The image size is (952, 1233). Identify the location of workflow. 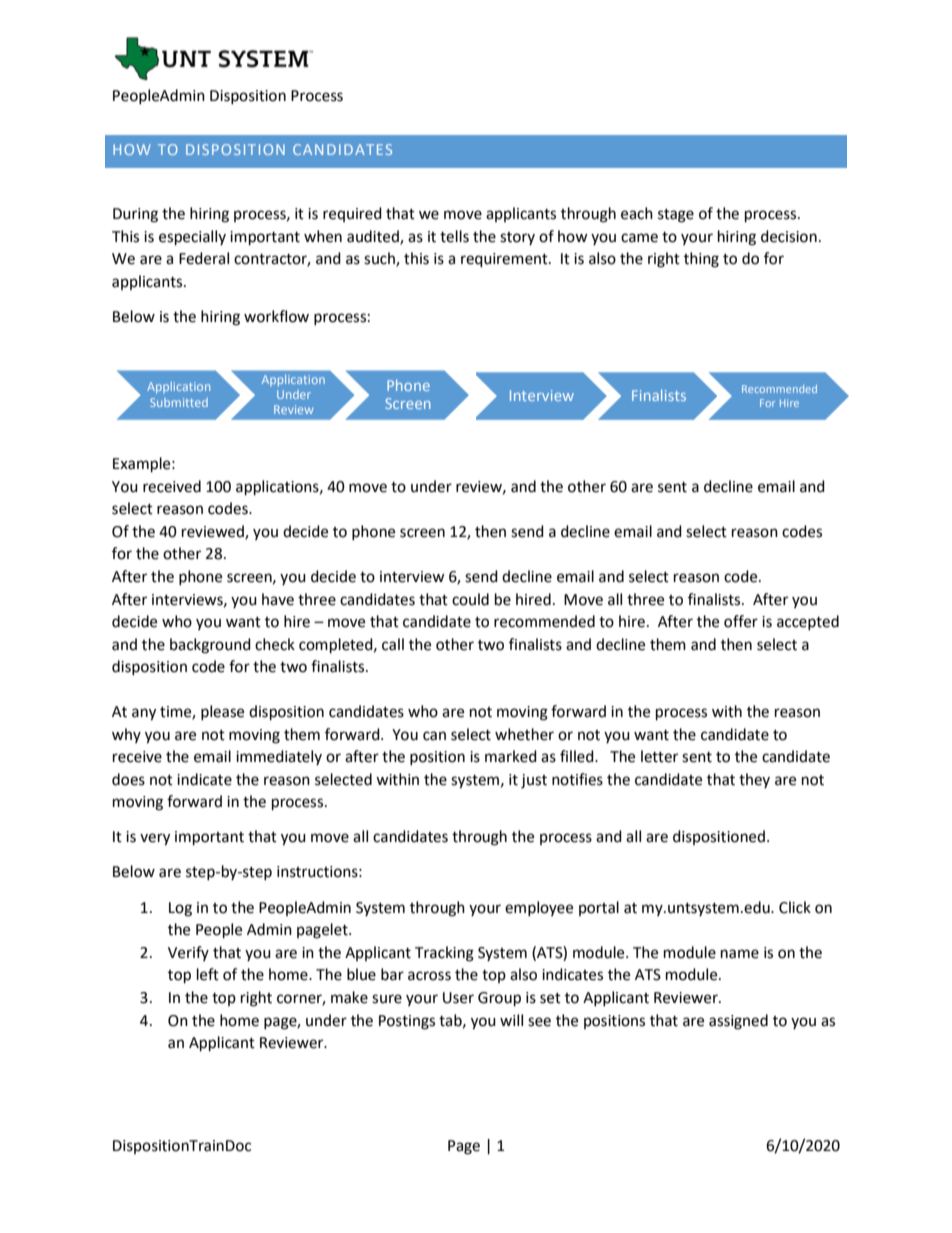
(276, 316).
